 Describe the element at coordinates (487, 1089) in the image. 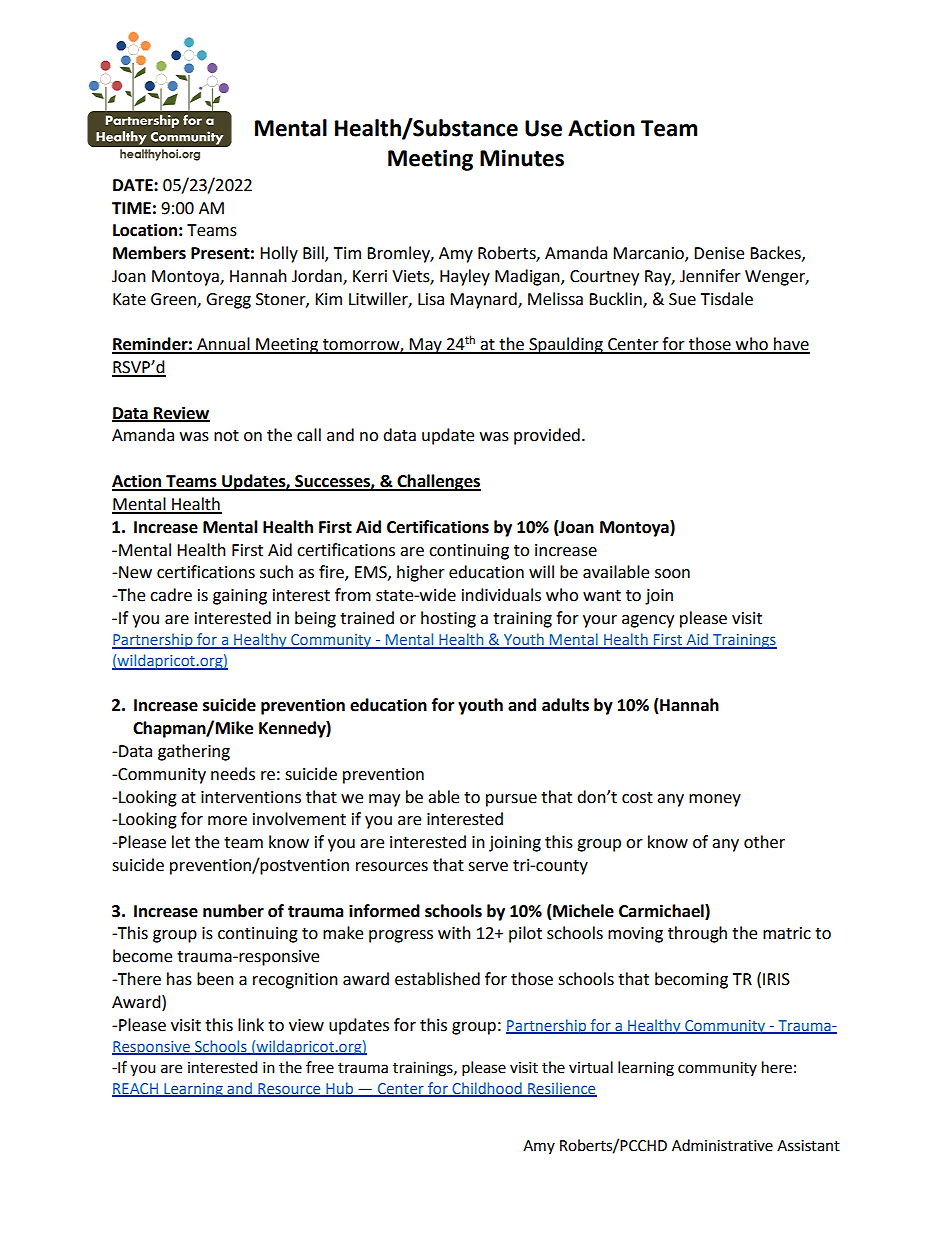

I see `Childhood` at that location.
